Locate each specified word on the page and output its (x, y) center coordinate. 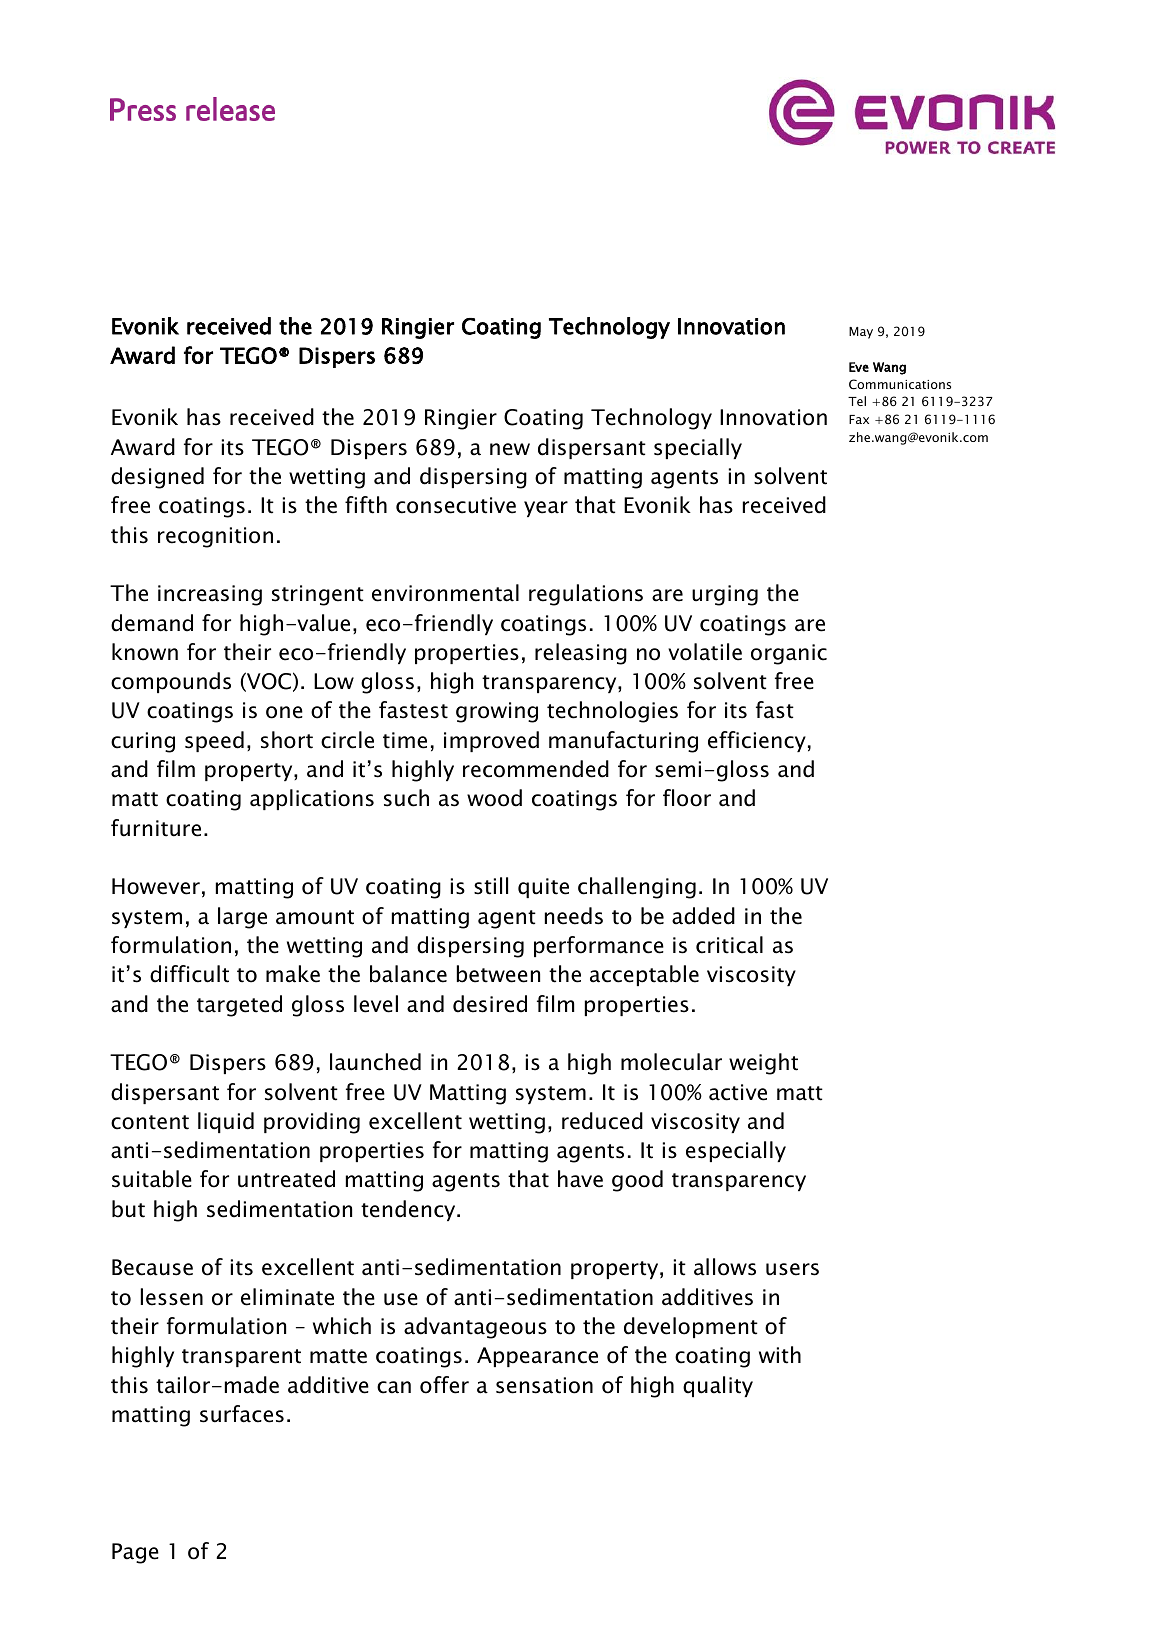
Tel (857, 401)
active (738, 1092)
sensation (544, 1385)
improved (491, 741)
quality (718, 1386)
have (580, 1179)
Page (135, 1553)
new (510, 449)
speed (214, 741)
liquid (226, 1122)
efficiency (757, 741)
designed (157, 478)
